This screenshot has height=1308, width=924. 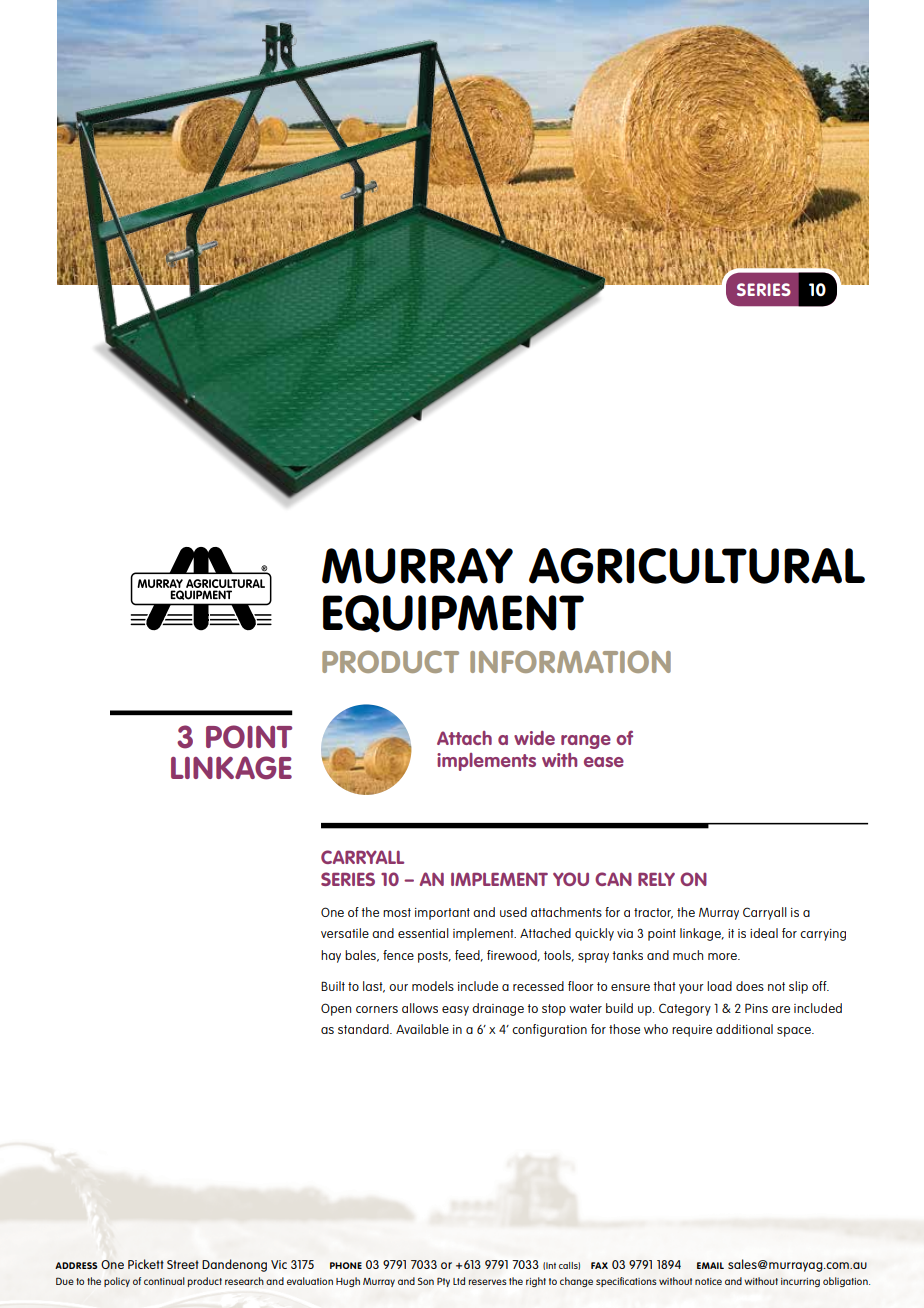 I want to click on Available, so click(x=422, y=1029).
